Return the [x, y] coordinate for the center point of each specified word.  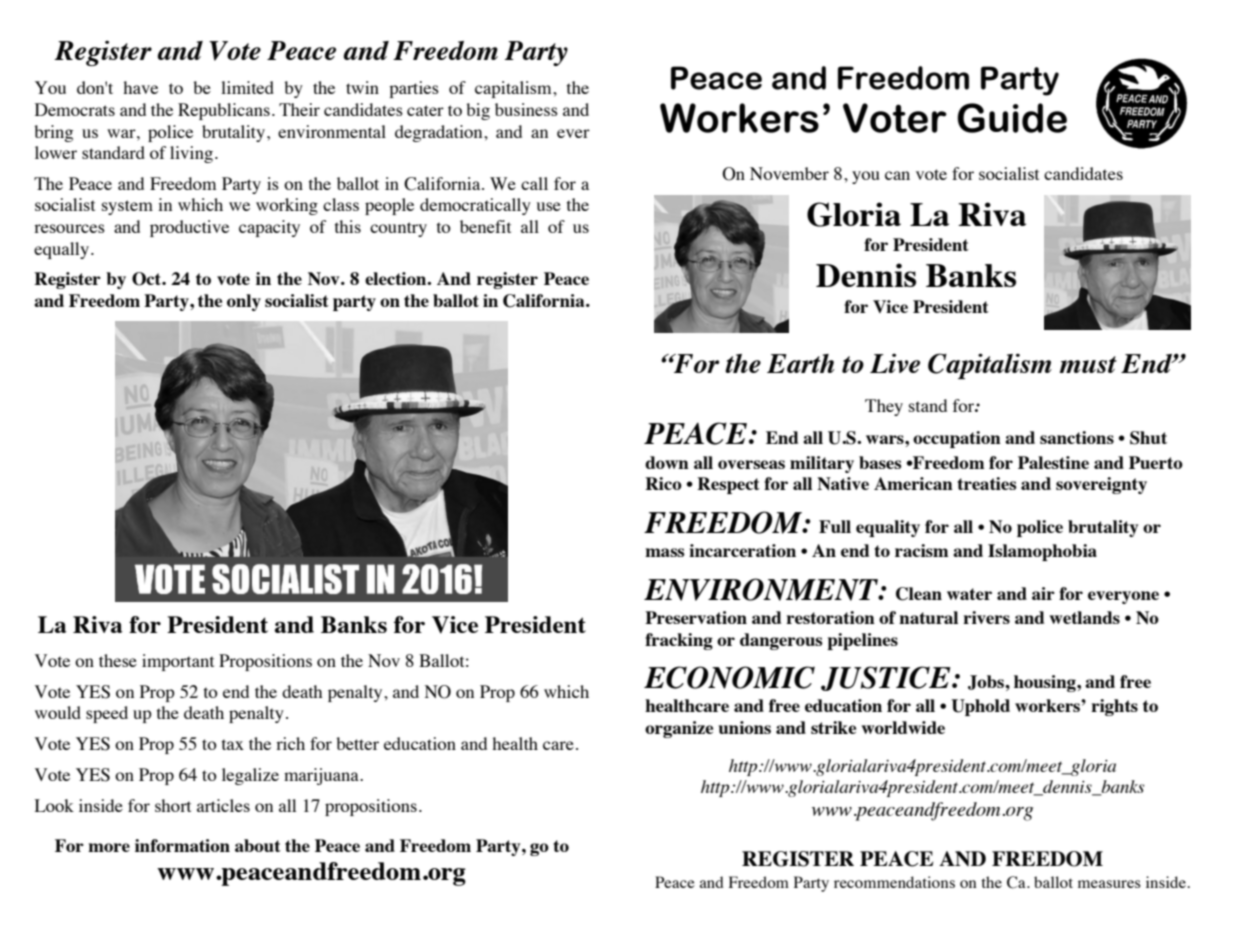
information [182, 845]
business [526, 109]
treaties [987, 483]
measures [1109, 884]
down [667, 462]
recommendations [894, 882]
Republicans [224, 111]
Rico [663, 483]
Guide [1012, 118]
